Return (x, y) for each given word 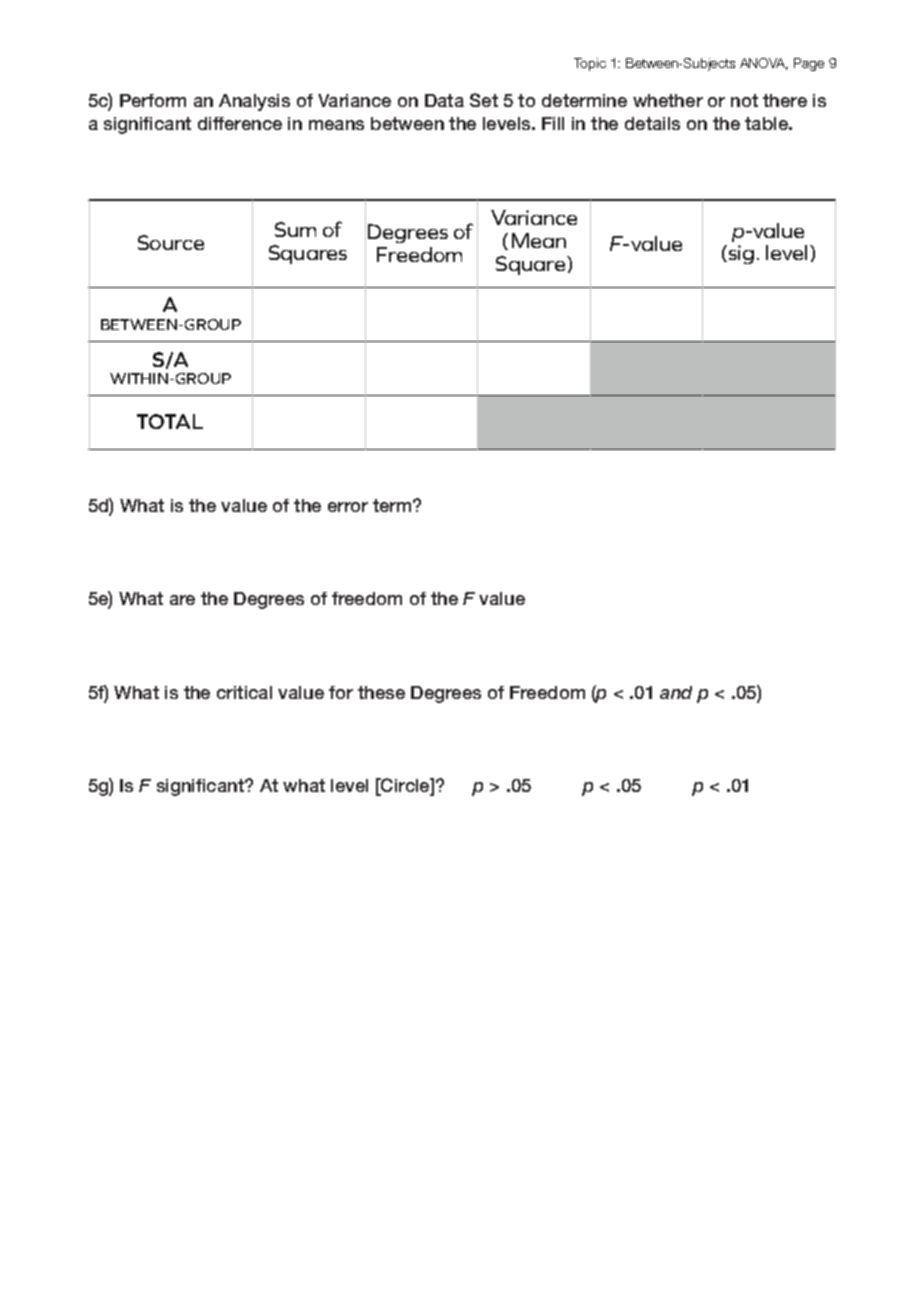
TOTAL (170, 421)
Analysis (254, 102)
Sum (295, 229)
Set (484, 100)
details (652, 123)
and (676, 692)
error (348, 507)
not (744, 100)
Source (171, 242)
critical (244, 692)
